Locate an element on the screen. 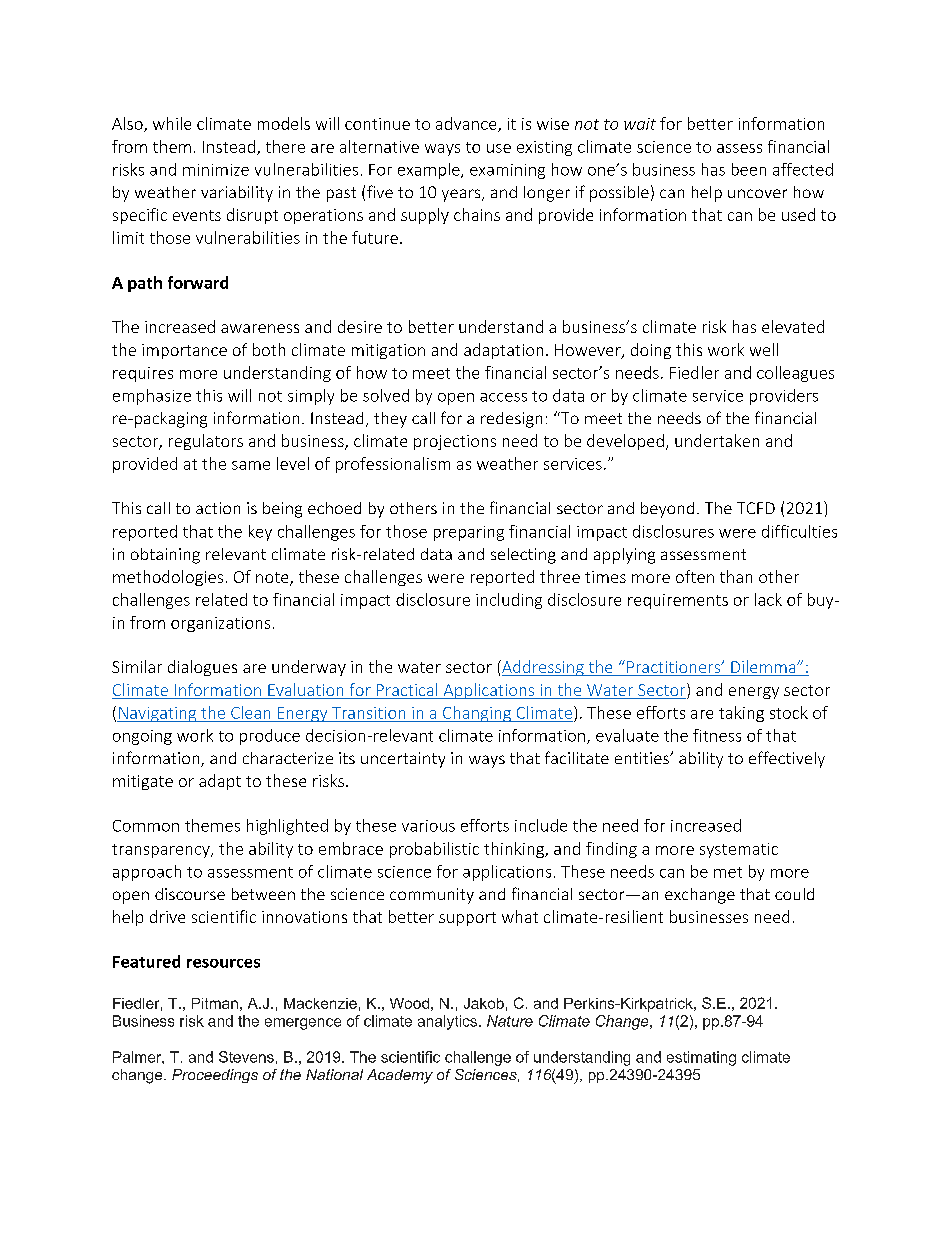 Image resolution: width=952 pixels, height=1233 pixels. minimize is located at coordinates (216, 170).
